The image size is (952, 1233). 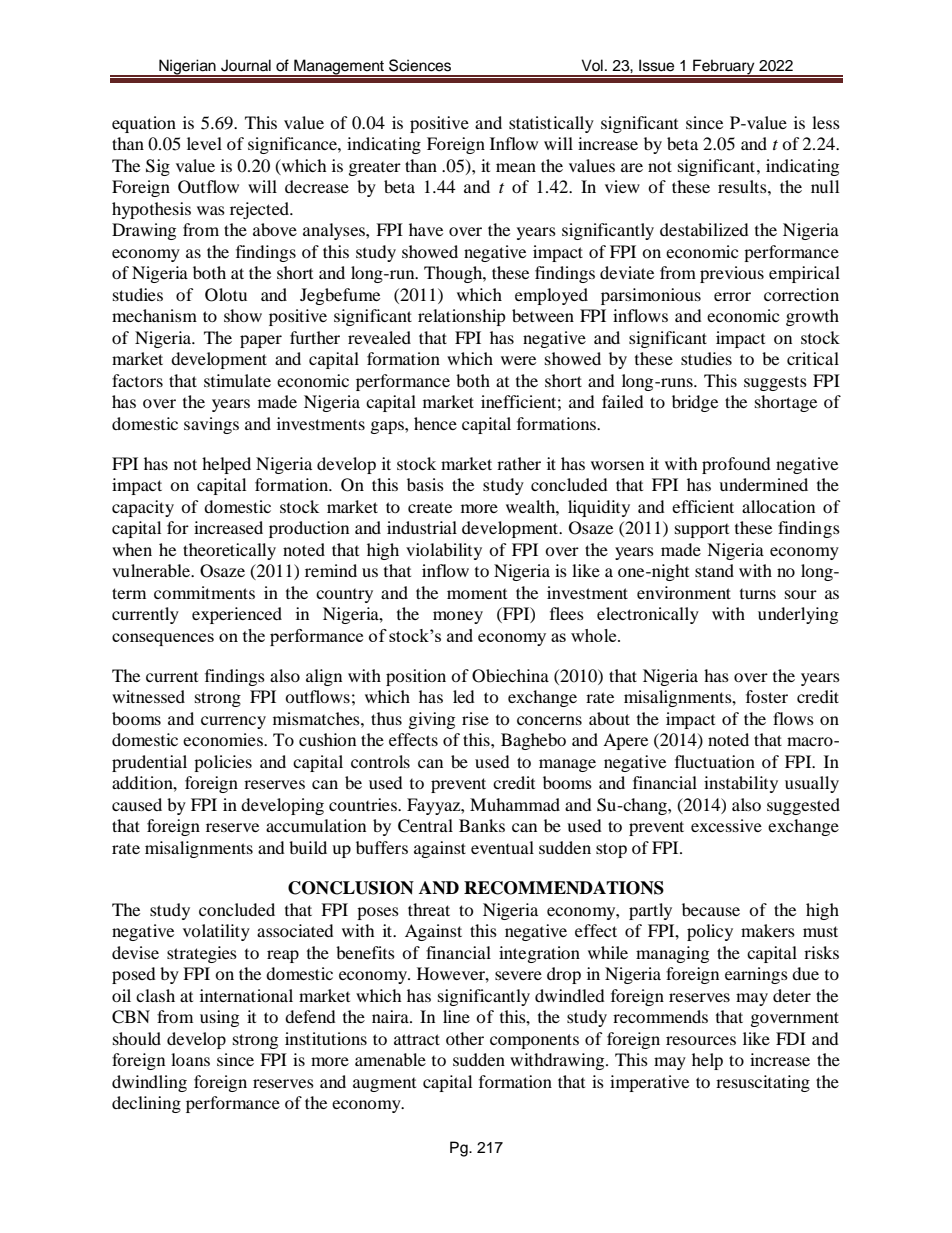 I want to click on turns, so click(x=758, y=594).
